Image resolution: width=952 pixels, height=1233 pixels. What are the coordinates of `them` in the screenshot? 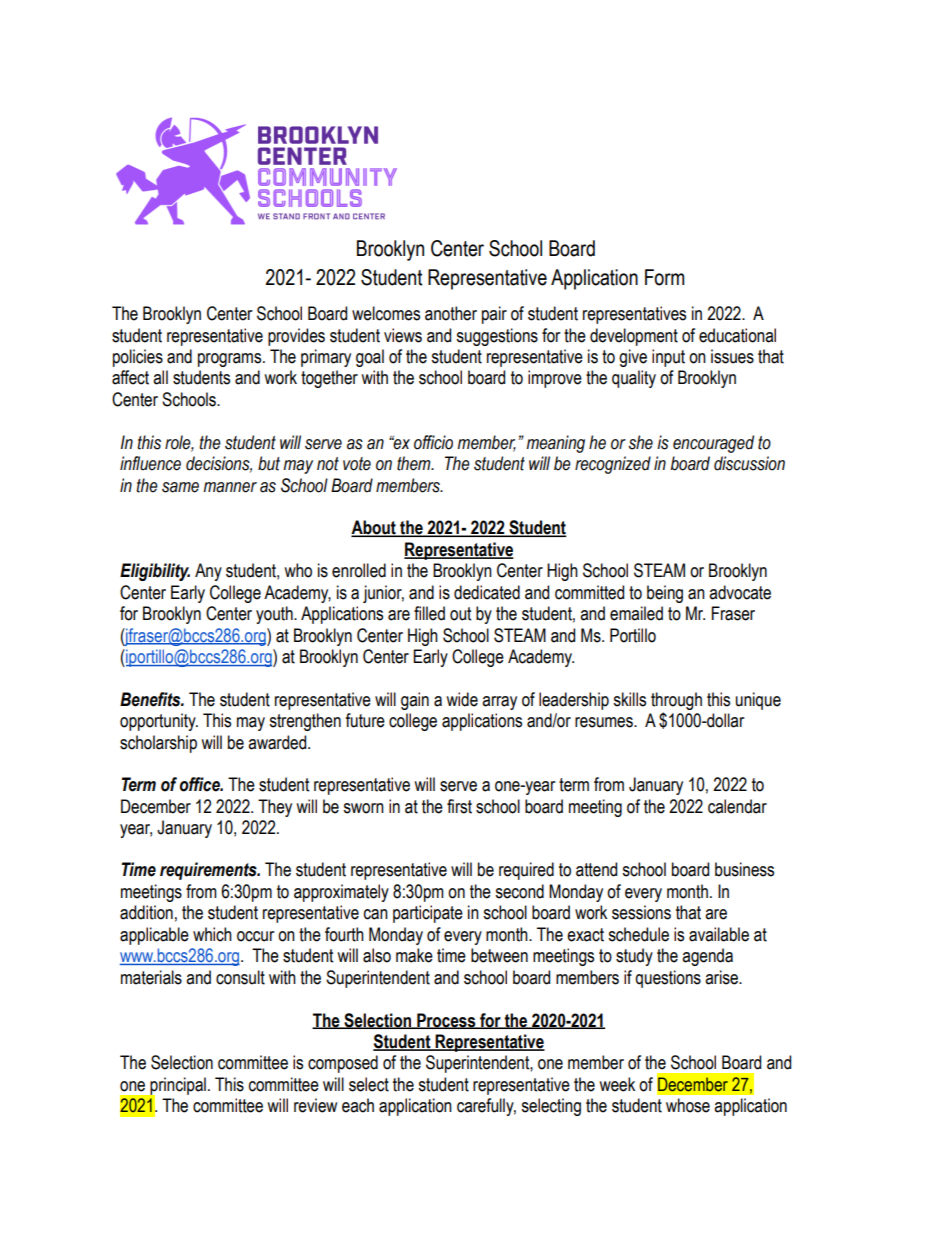 It's located at (415, 463).
